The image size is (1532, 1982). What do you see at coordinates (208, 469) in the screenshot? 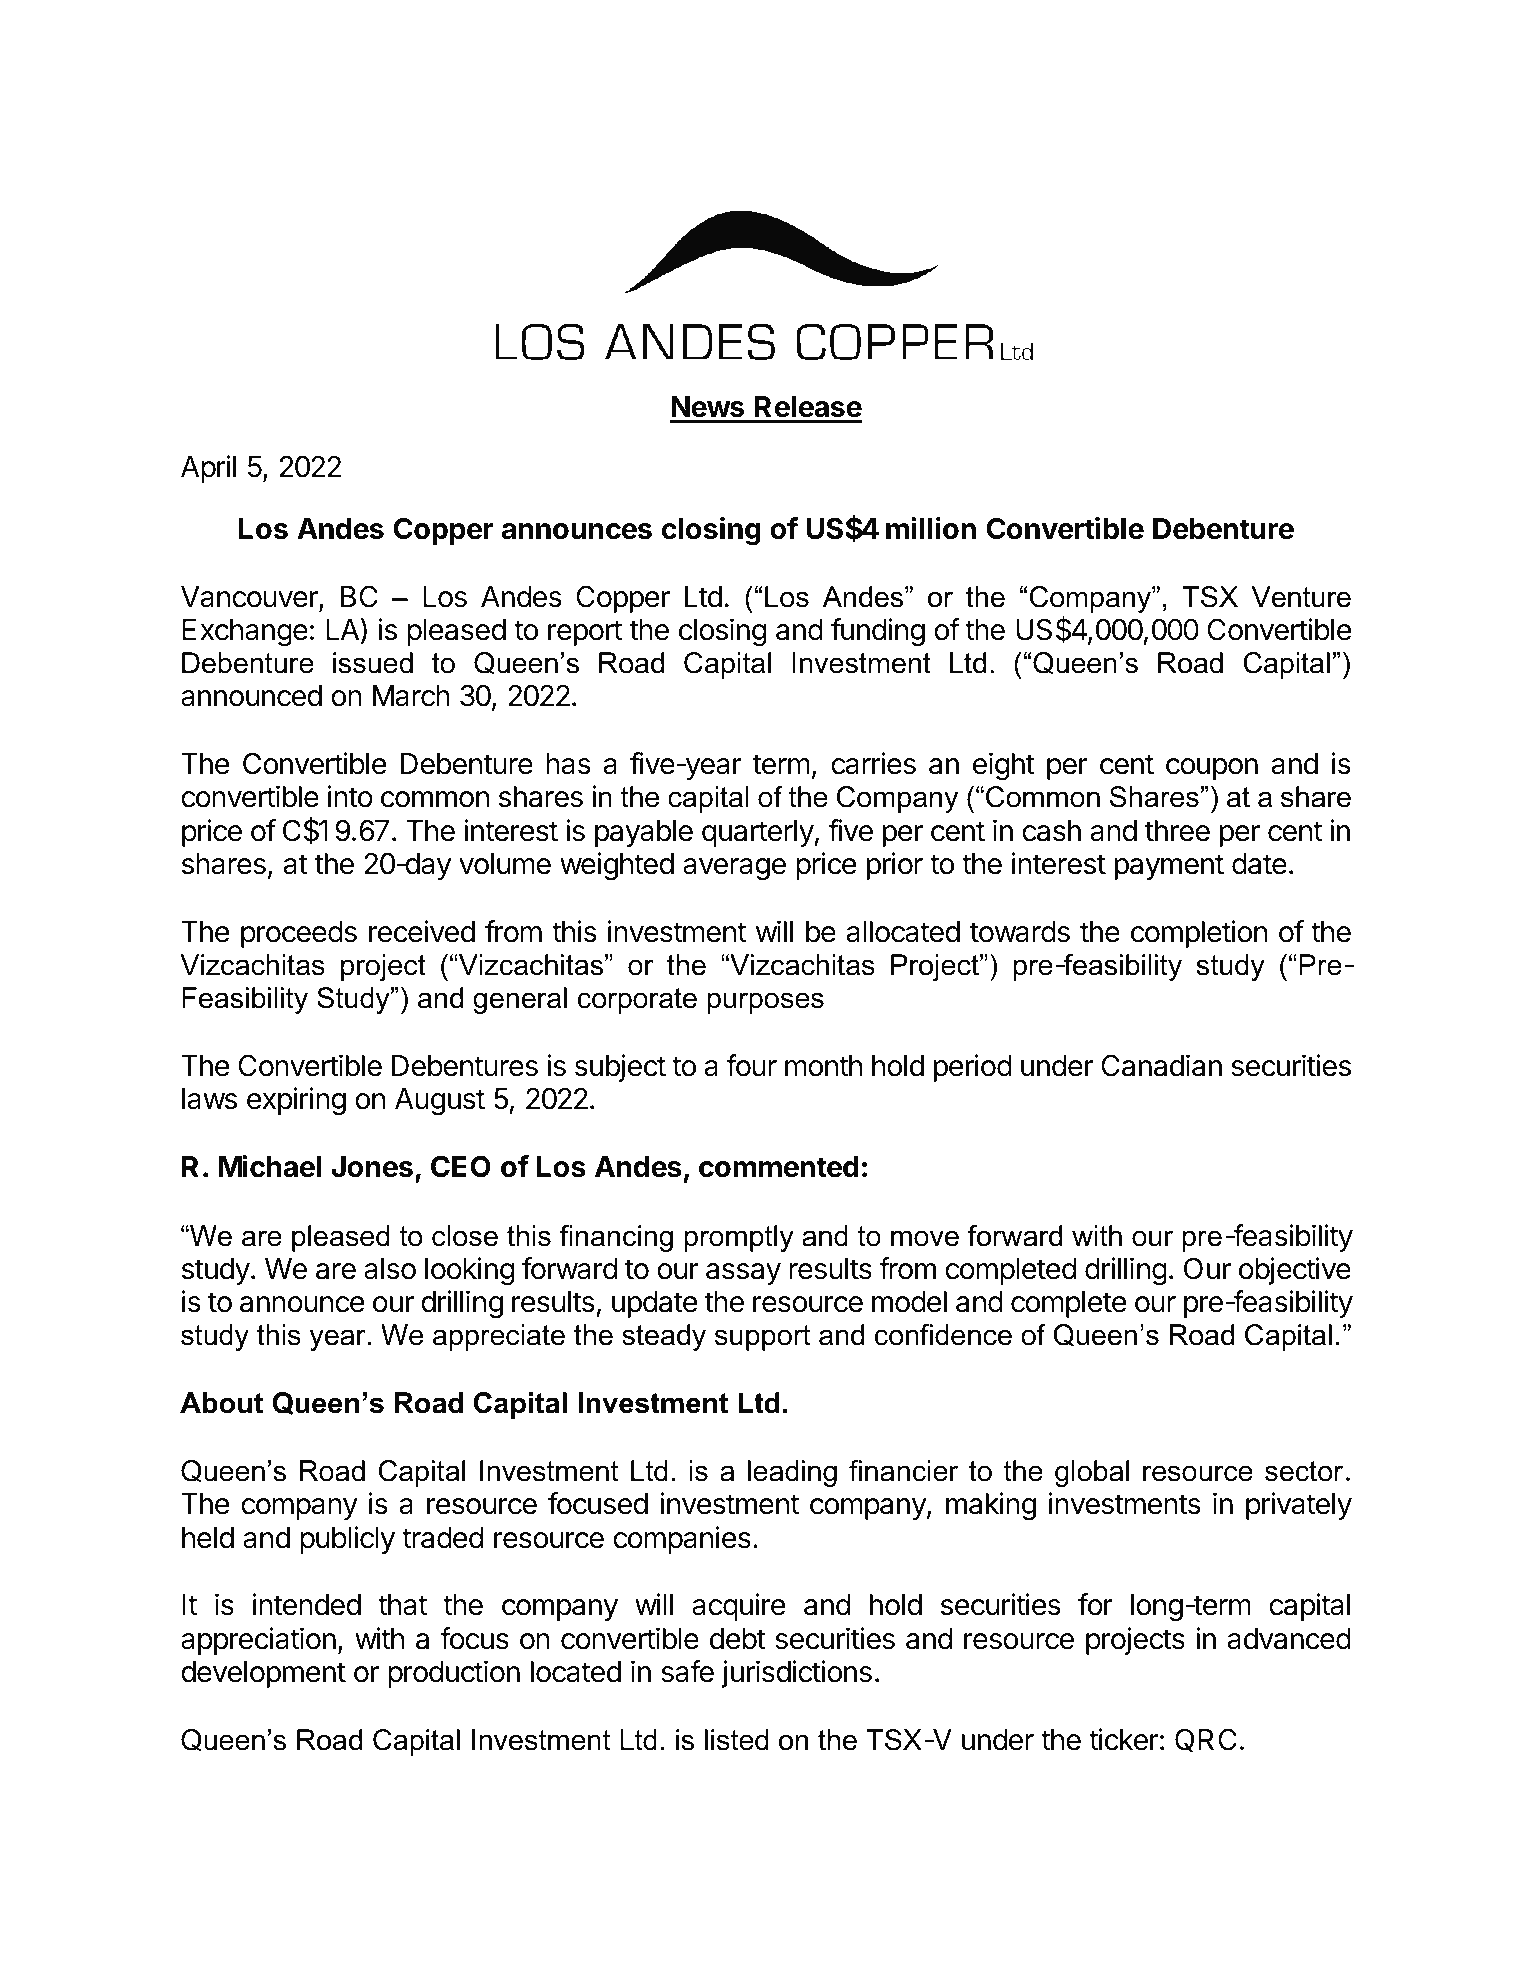
I see `April` at bounding box center [208, 469].
